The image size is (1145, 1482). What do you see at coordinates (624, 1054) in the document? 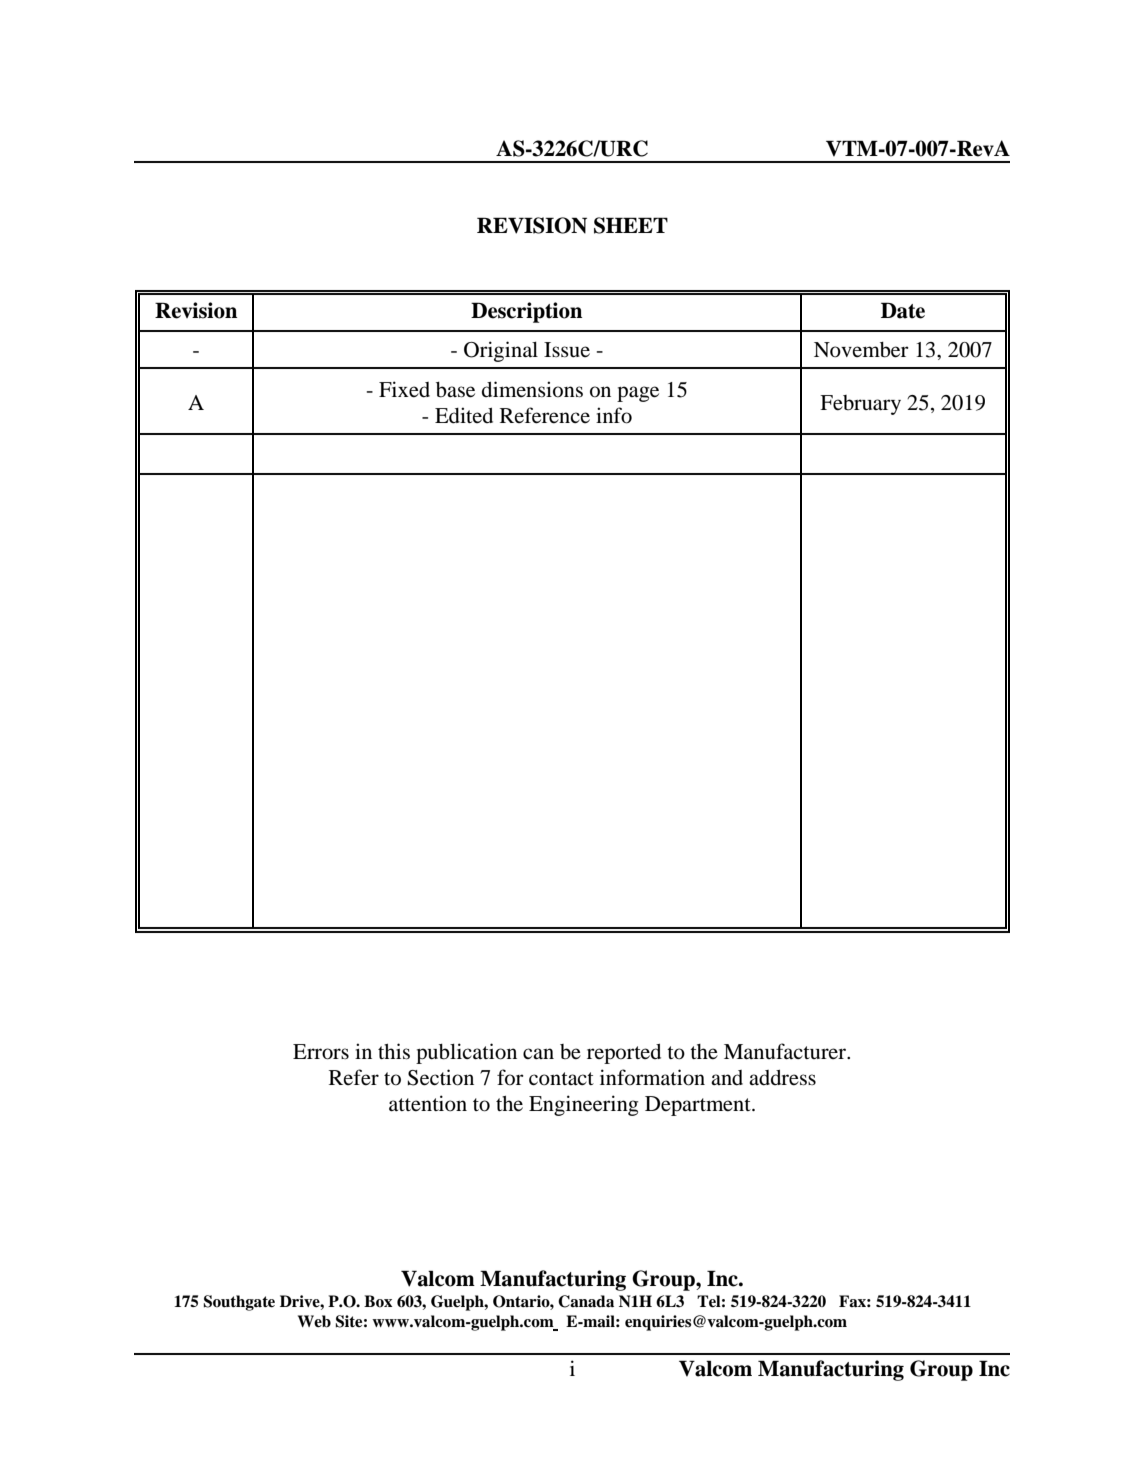
I see `reported` at bounding box center [624, 1054].
